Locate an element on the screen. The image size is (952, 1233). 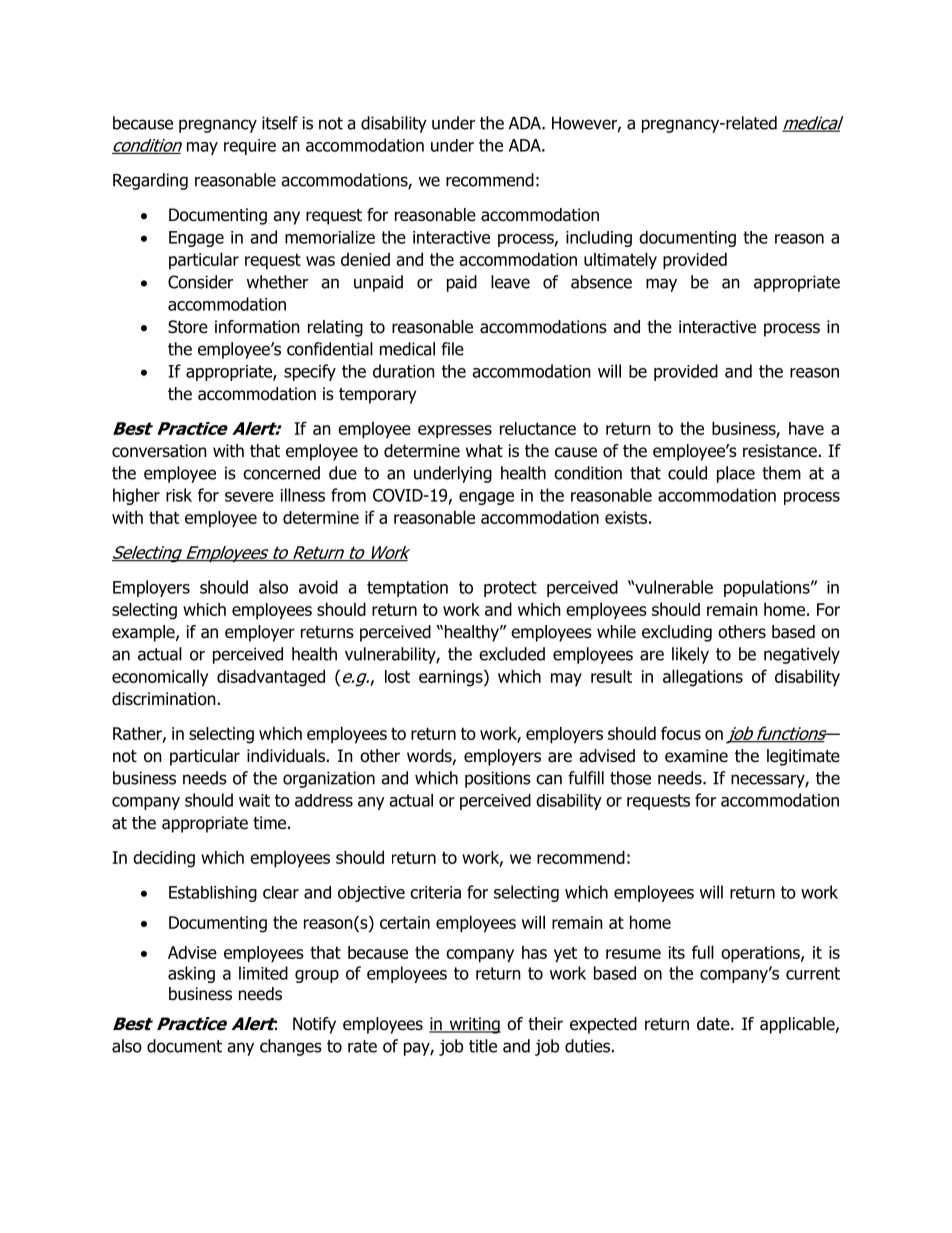
including is located at coordinates (599, 239).
